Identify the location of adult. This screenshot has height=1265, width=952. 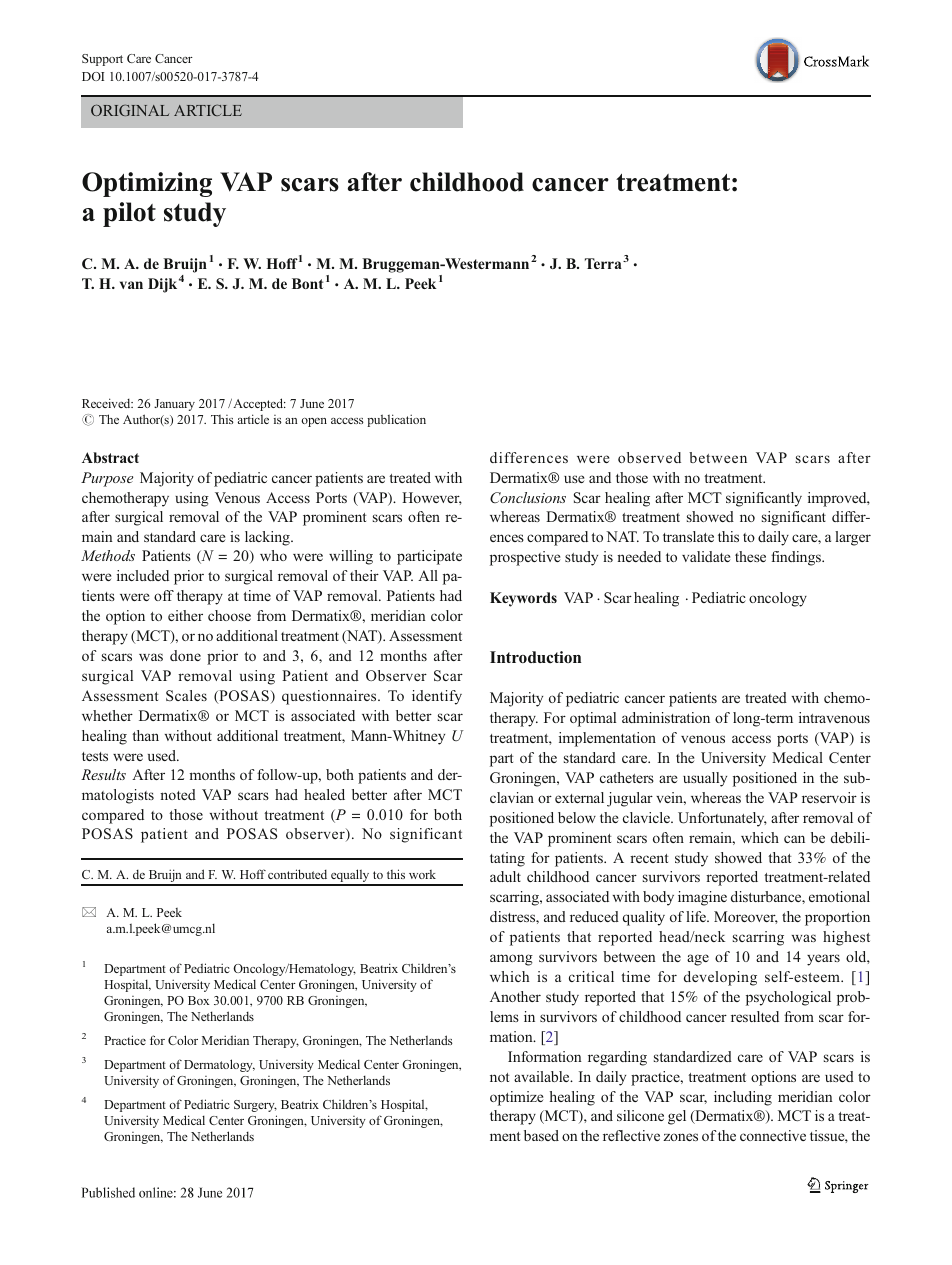
(505, 876).
